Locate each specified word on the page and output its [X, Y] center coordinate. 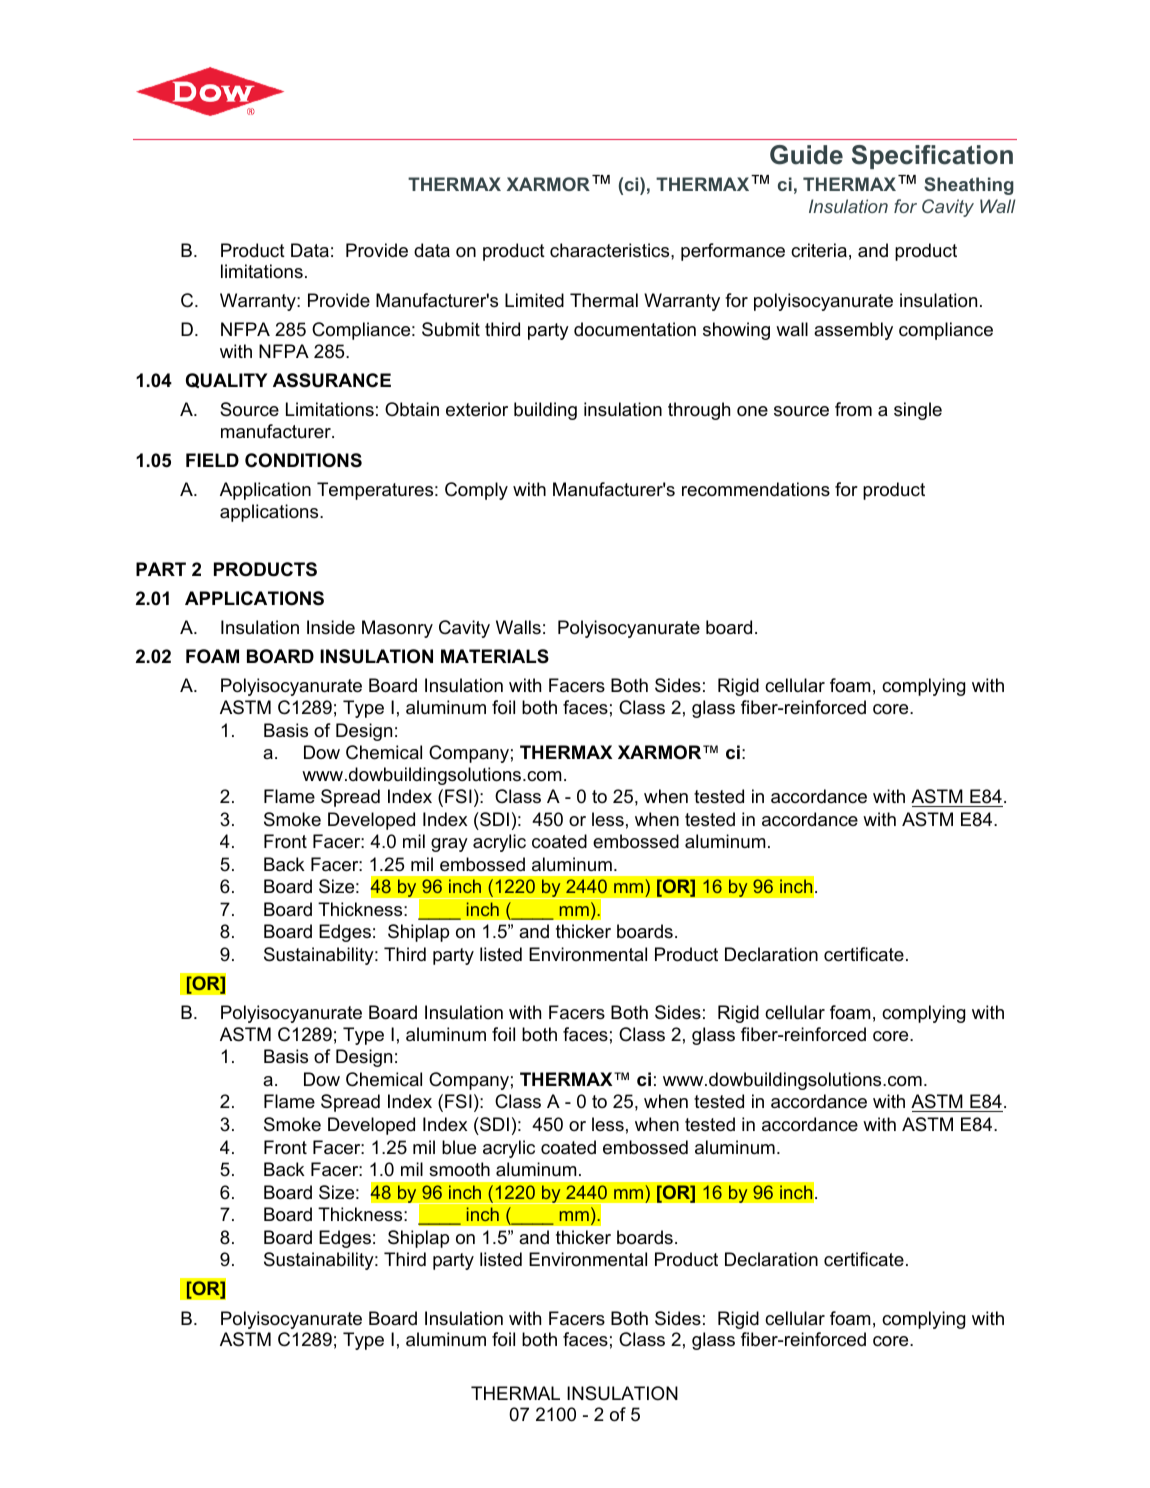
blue [459, 1147]
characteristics [611, 250]
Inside [331, 627]
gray [449, 845]
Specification [932, 157]
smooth [459, 1169]
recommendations [756, 489]
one [752, 411]
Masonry [397, 629]
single [918, 411]
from [853, 409]
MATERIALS [495, 656]
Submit [451, 329]
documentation [635, 329]
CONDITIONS [303, 460]
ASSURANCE [332, 380]
